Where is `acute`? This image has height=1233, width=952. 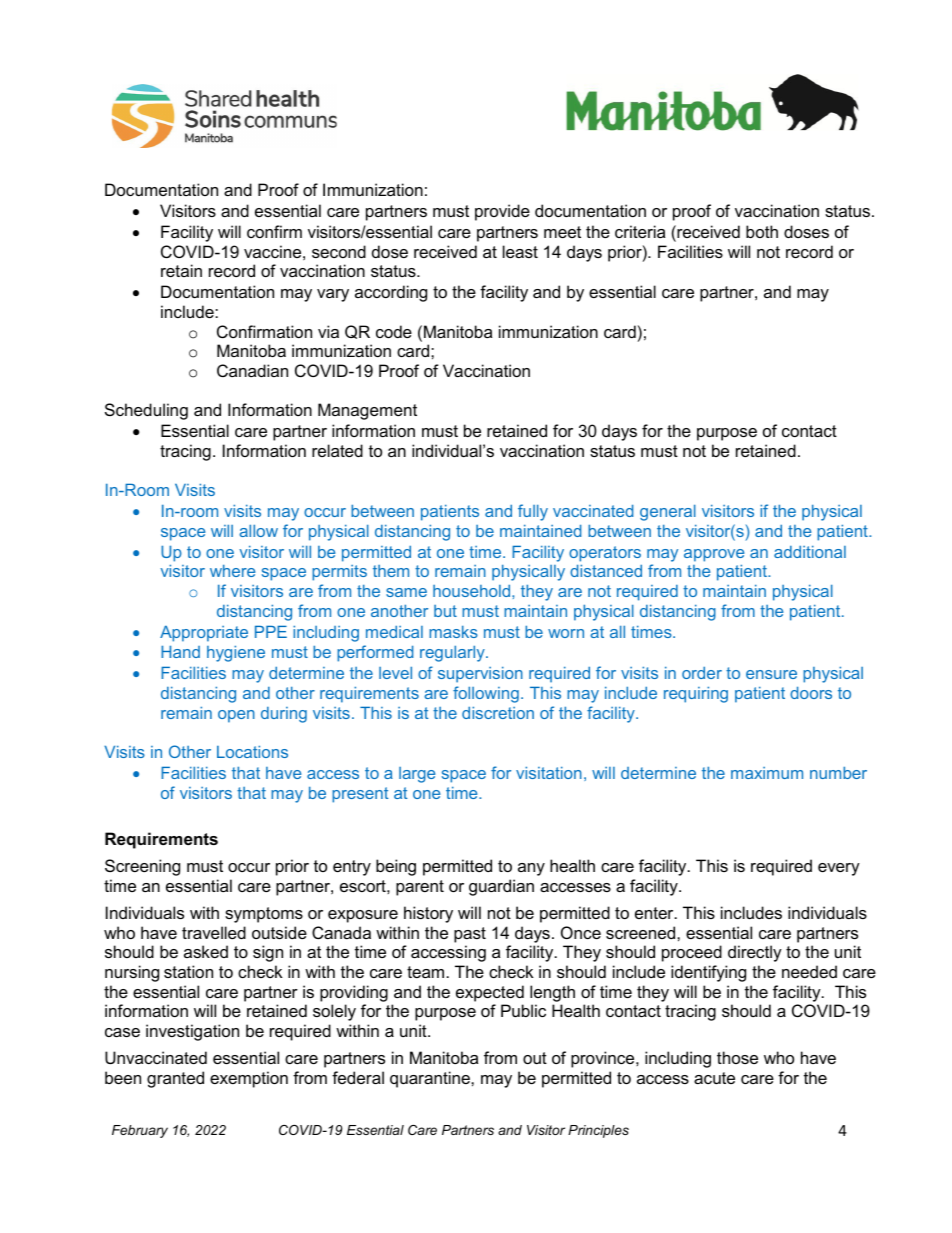
acute is located at coordinates (714, 1078).
